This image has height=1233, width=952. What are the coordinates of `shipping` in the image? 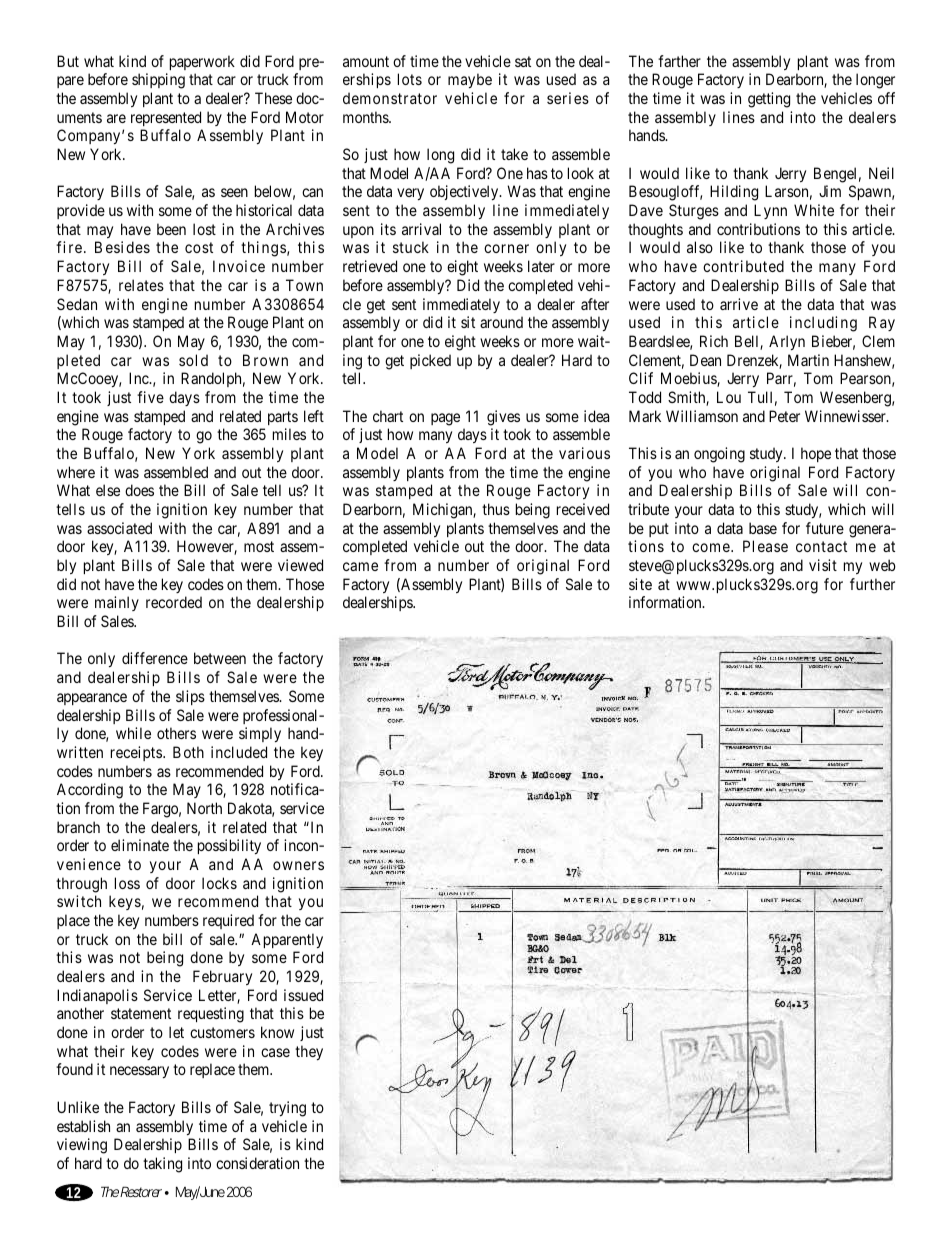 It's located at (158, 81).
